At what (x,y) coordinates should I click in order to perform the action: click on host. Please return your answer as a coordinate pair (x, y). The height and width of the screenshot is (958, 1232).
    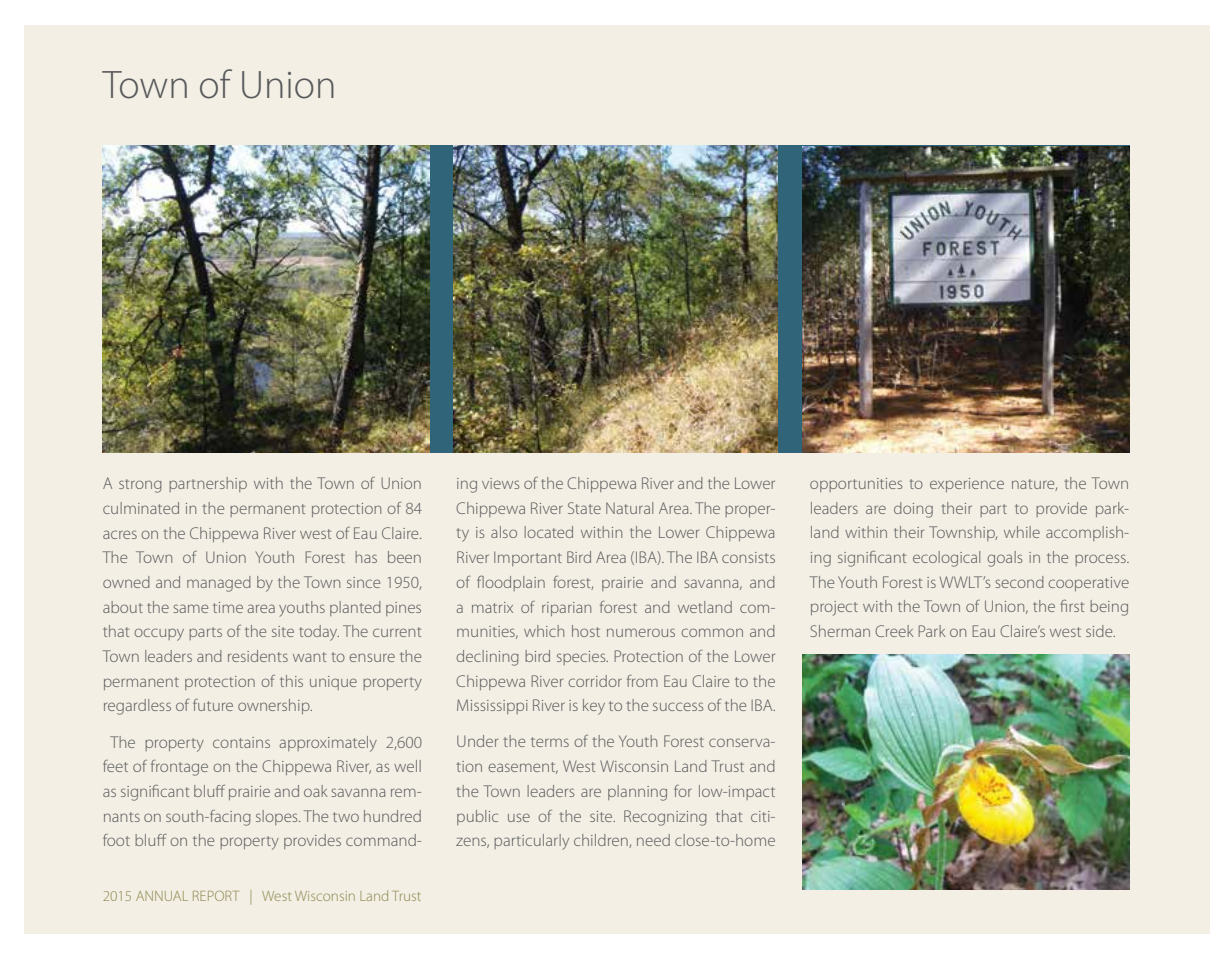
    Looking at the image, I should click on (586, 631).
